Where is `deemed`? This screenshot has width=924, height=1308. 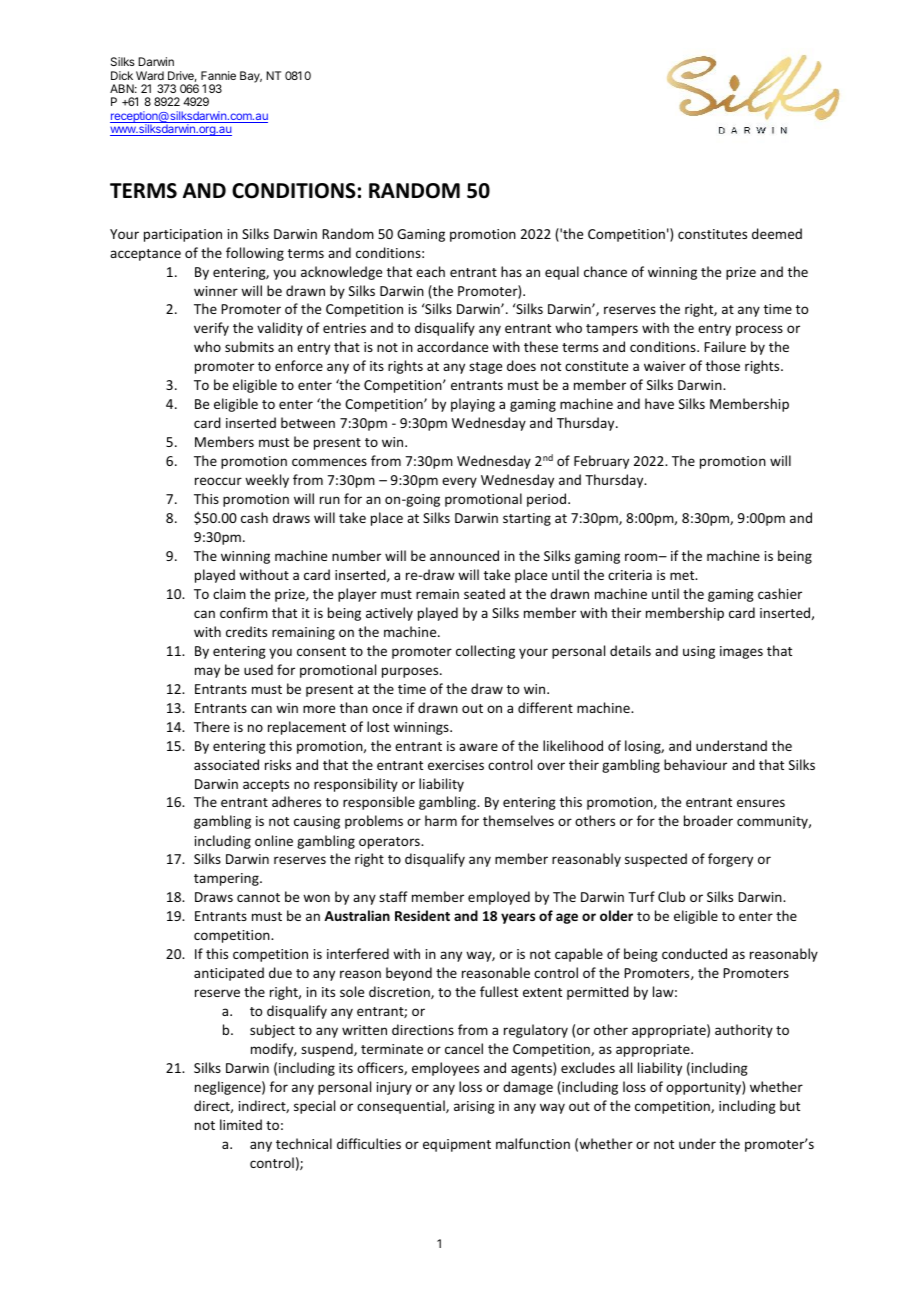 deemed is located at coordinates (777, 233).
